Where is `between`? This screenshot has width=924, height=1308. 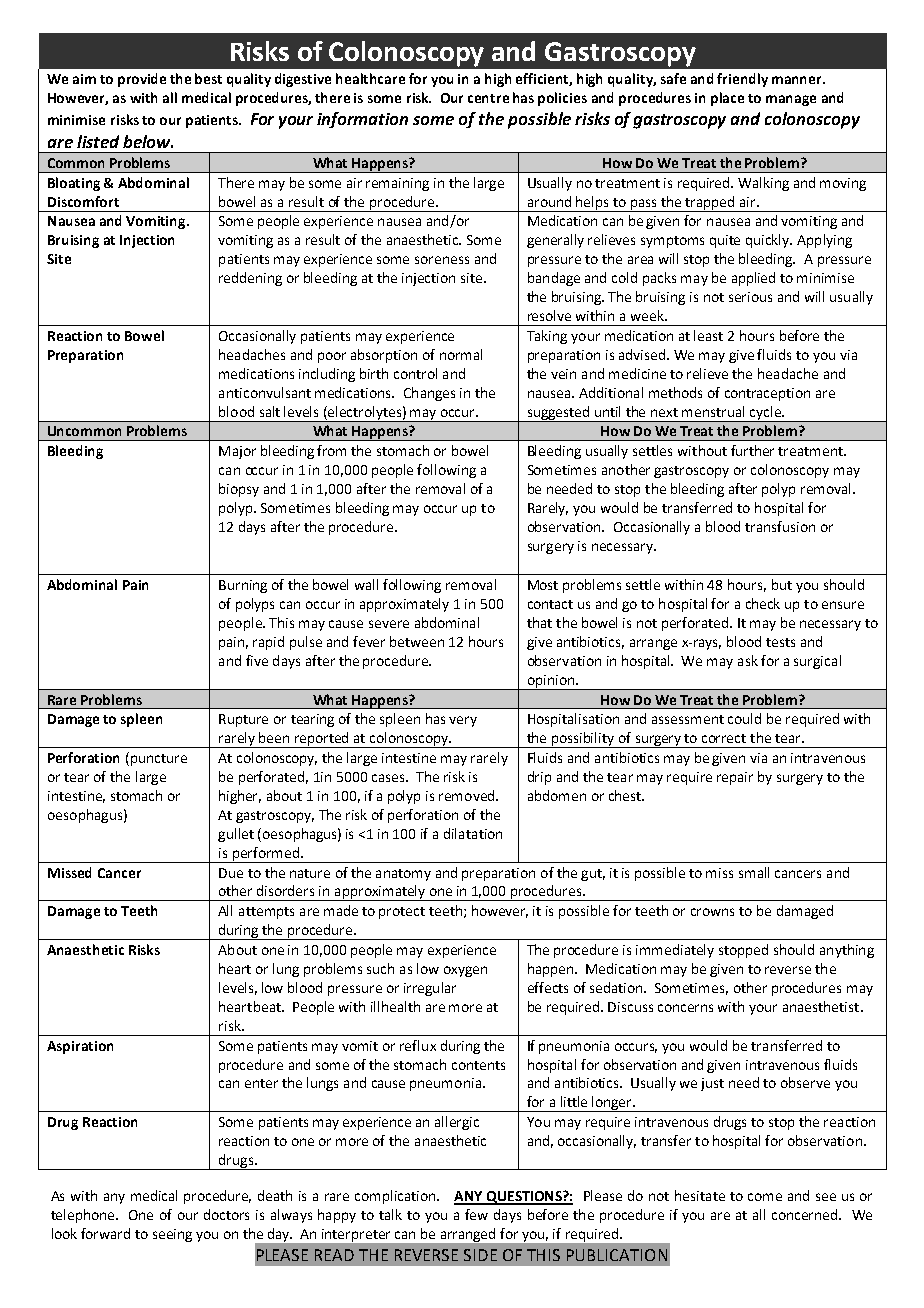 between is located at coordinates (417, 641).
